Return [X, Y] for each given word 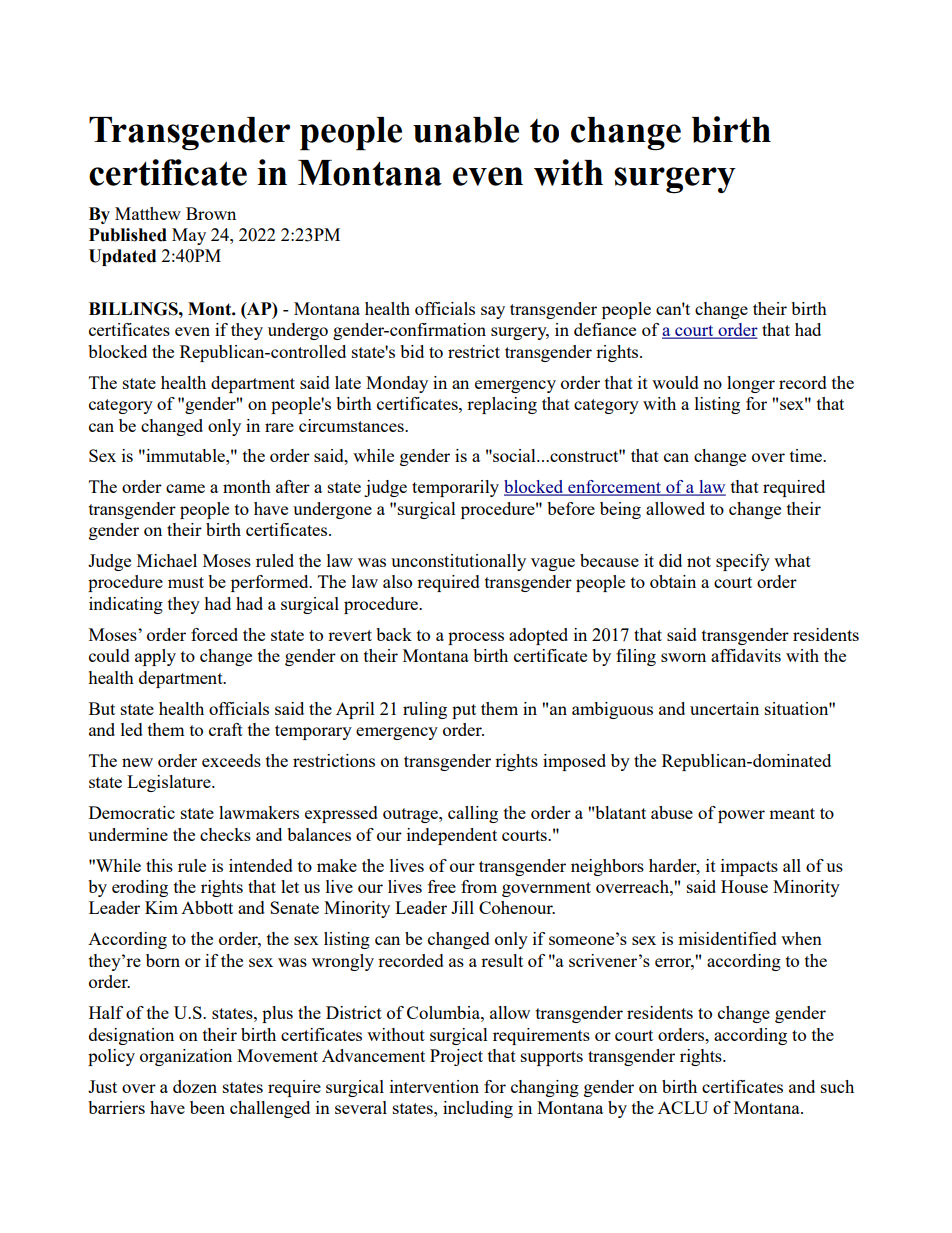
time [807, 455]
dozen [195, 1086]
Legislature [170, 783]
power [741, 816]
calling [473, 814]
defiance [605, 329]
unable [466, 130]
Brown [211, 213]
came [185, 488]
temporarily [455, 488]
